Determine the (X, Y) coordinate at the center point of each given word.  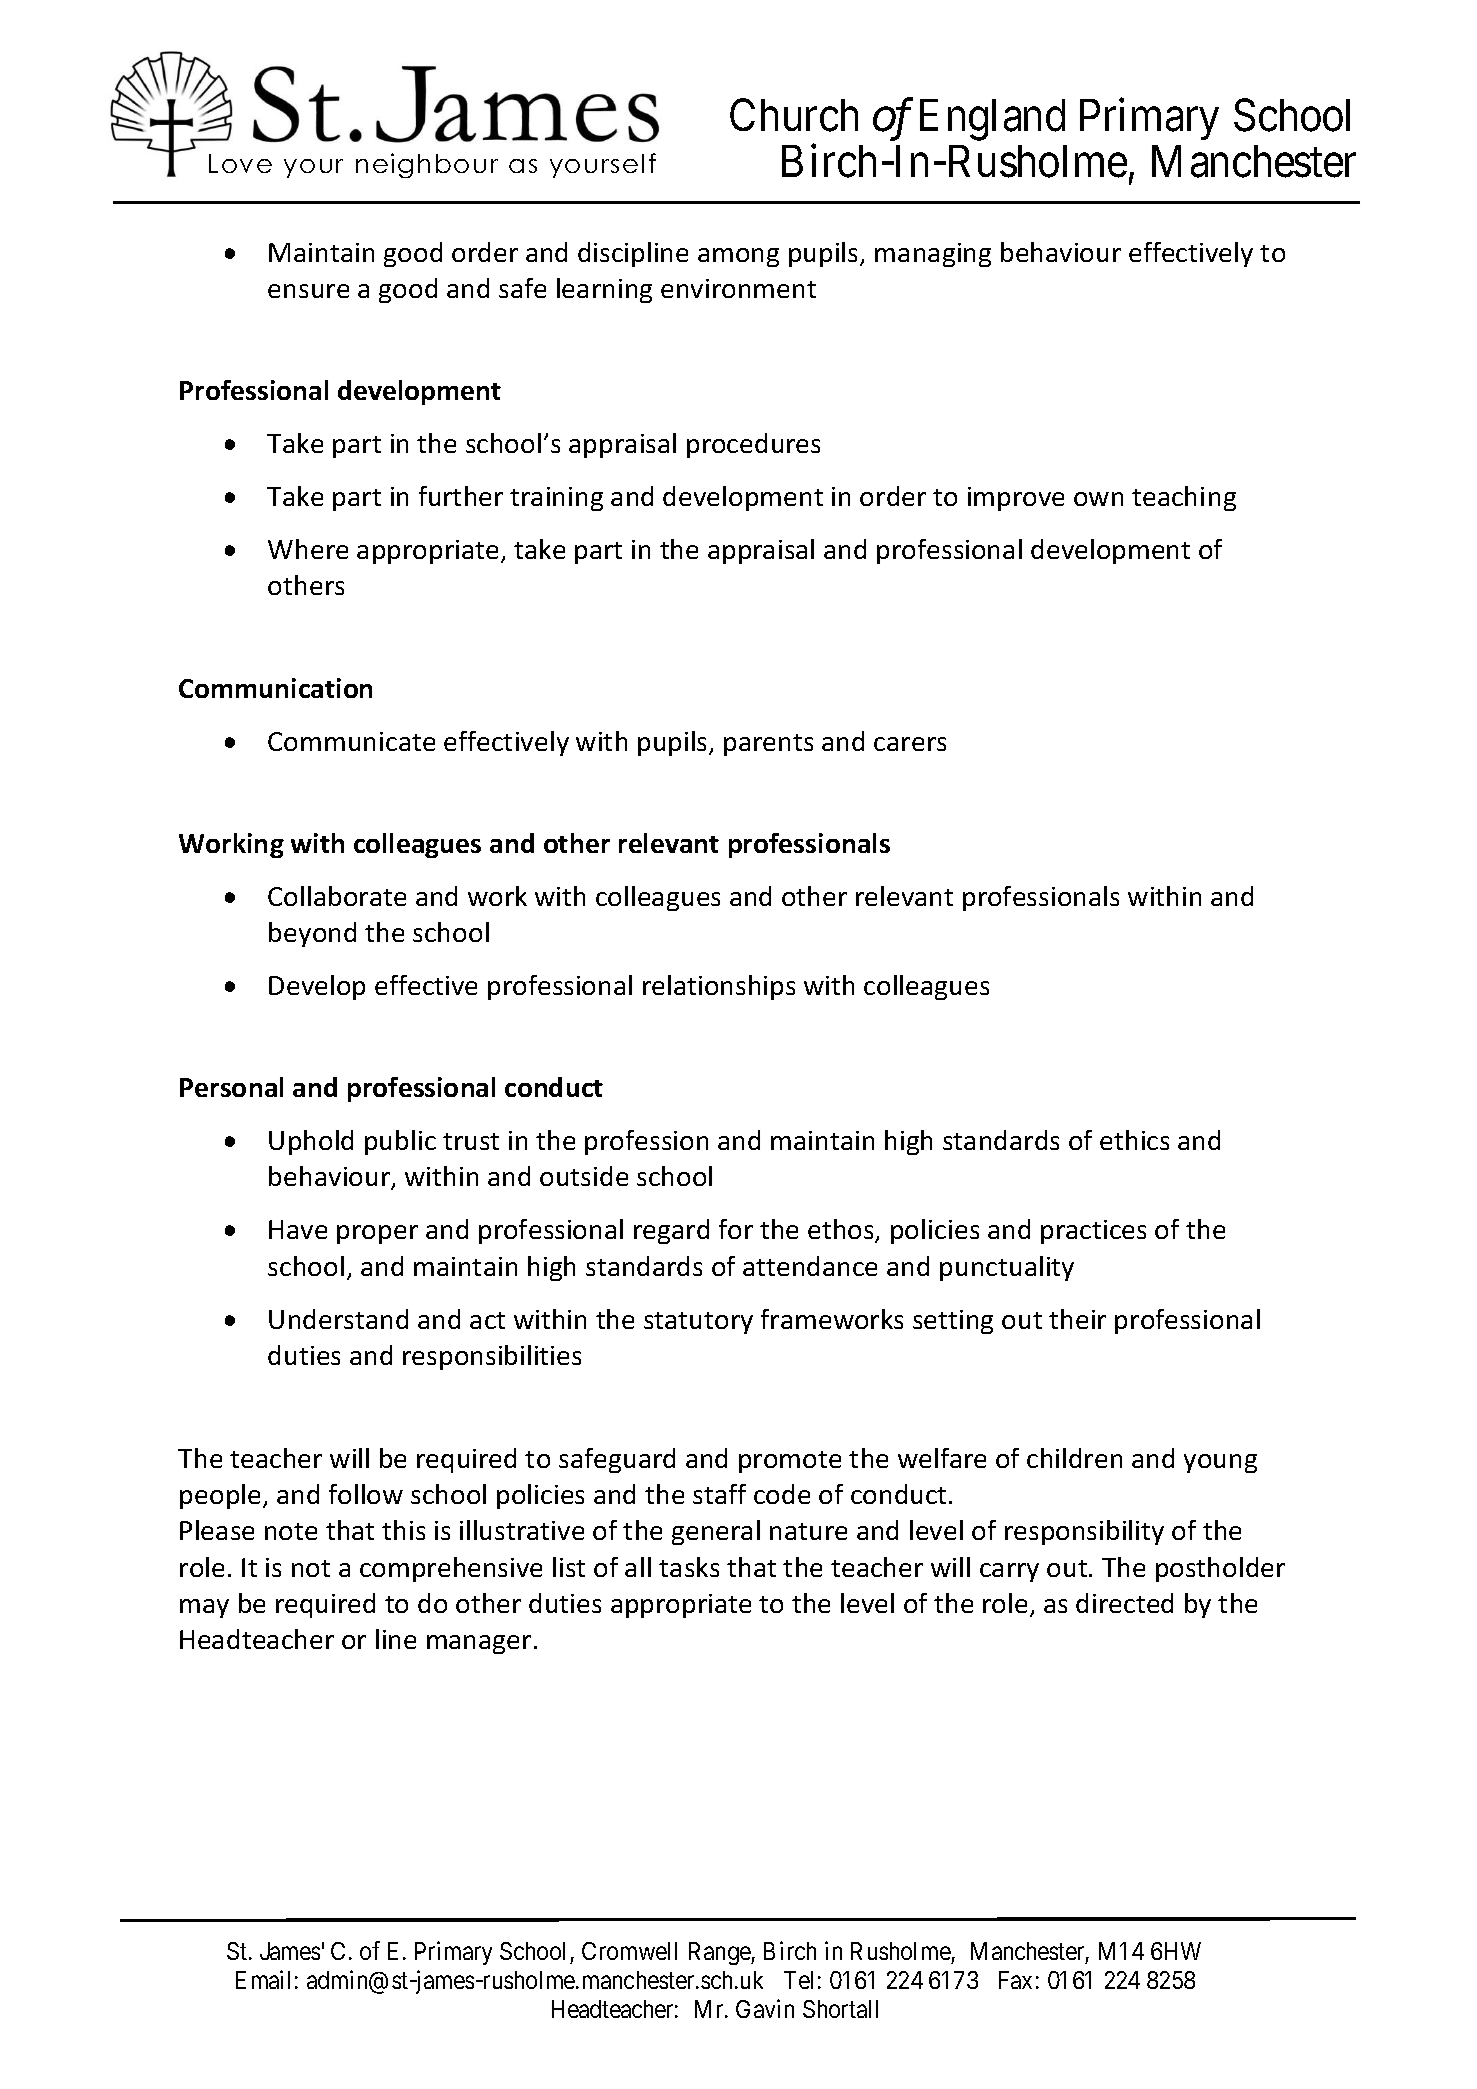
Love (240, 163)
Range (720, 1953)
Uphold (311, 1142)
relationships (719, 987)
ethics (1134, 1140)
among (738, 257)
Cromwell (629, 1951)
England (992, 120)
